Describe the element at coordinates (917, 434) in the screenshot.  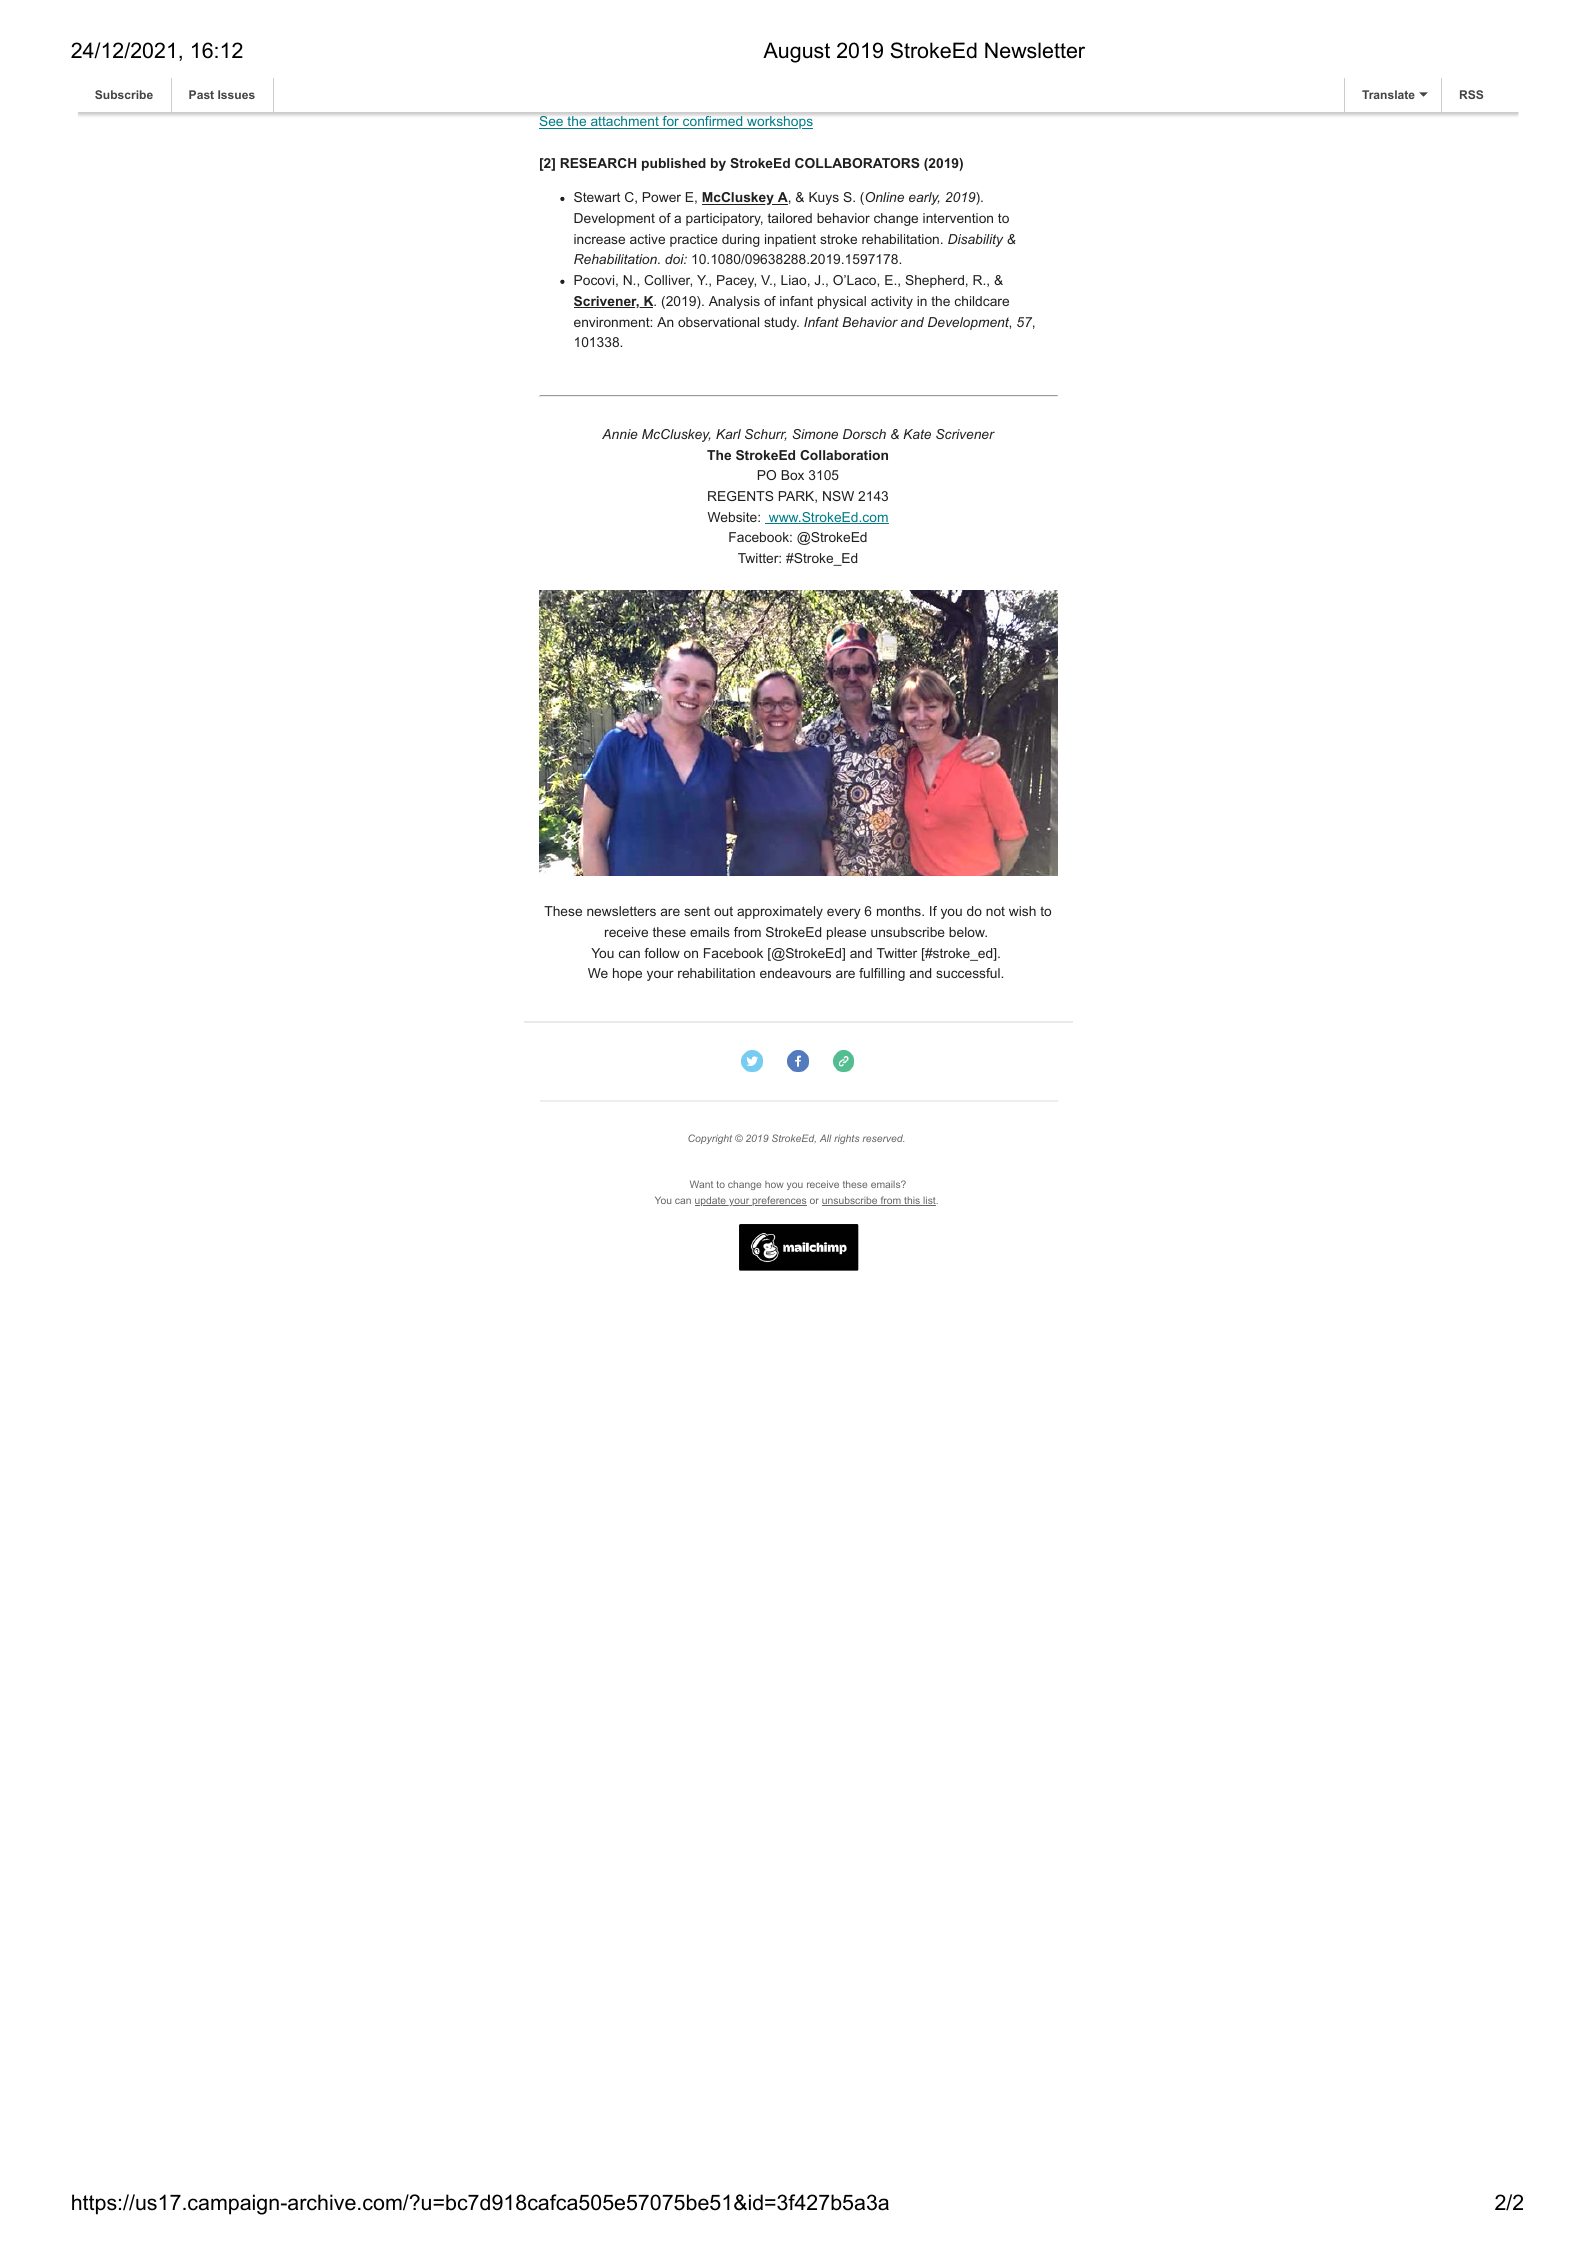
I see `Kate` at that location.
